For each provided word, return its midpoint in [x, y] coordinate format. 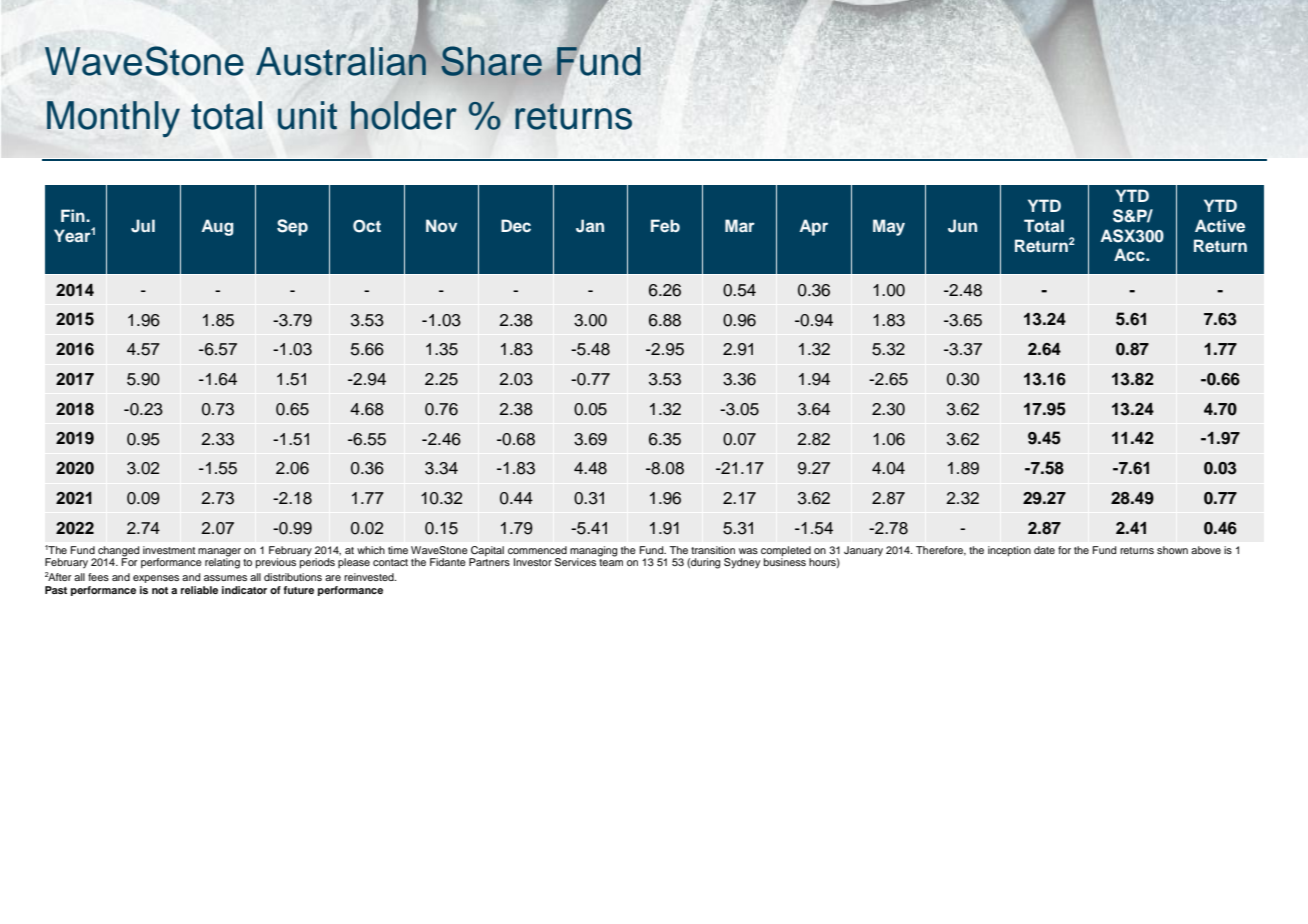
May [889, 227]
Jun [962, 226]
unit [307, 115]
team [611, 562]
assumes [225, 578]
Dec [516, 225]
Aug [217, 227]
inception [1009, 551]
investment [169, 550]
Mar [740, 225]
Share [491, 61]
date [1044, 550]
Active [1220, 225]
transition [713, 550]
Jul [143, 226]
